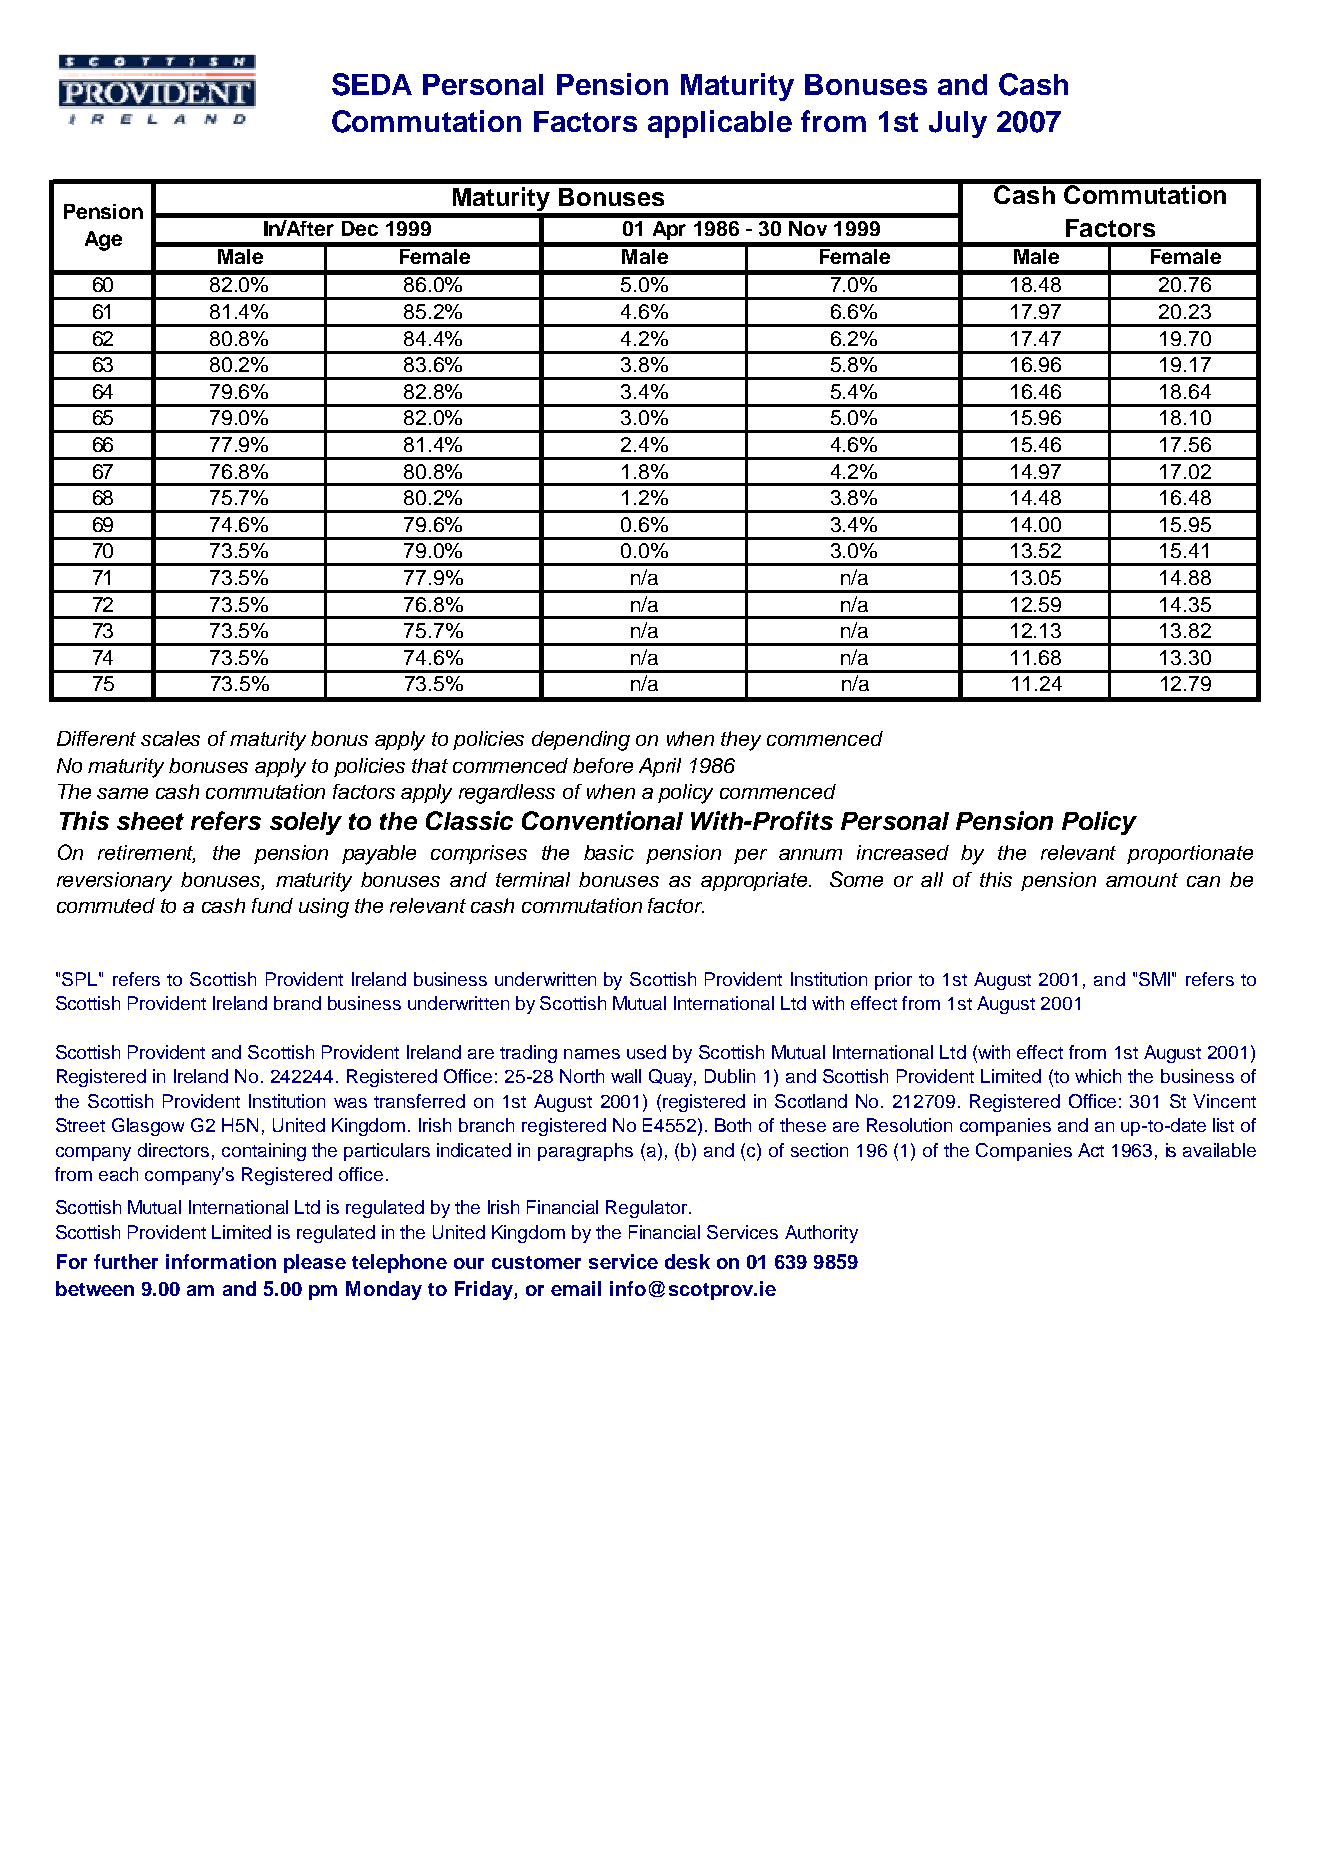 This screenshot has width=1319, height=1866. I want to click on proportionate, so click(1190, 854).
